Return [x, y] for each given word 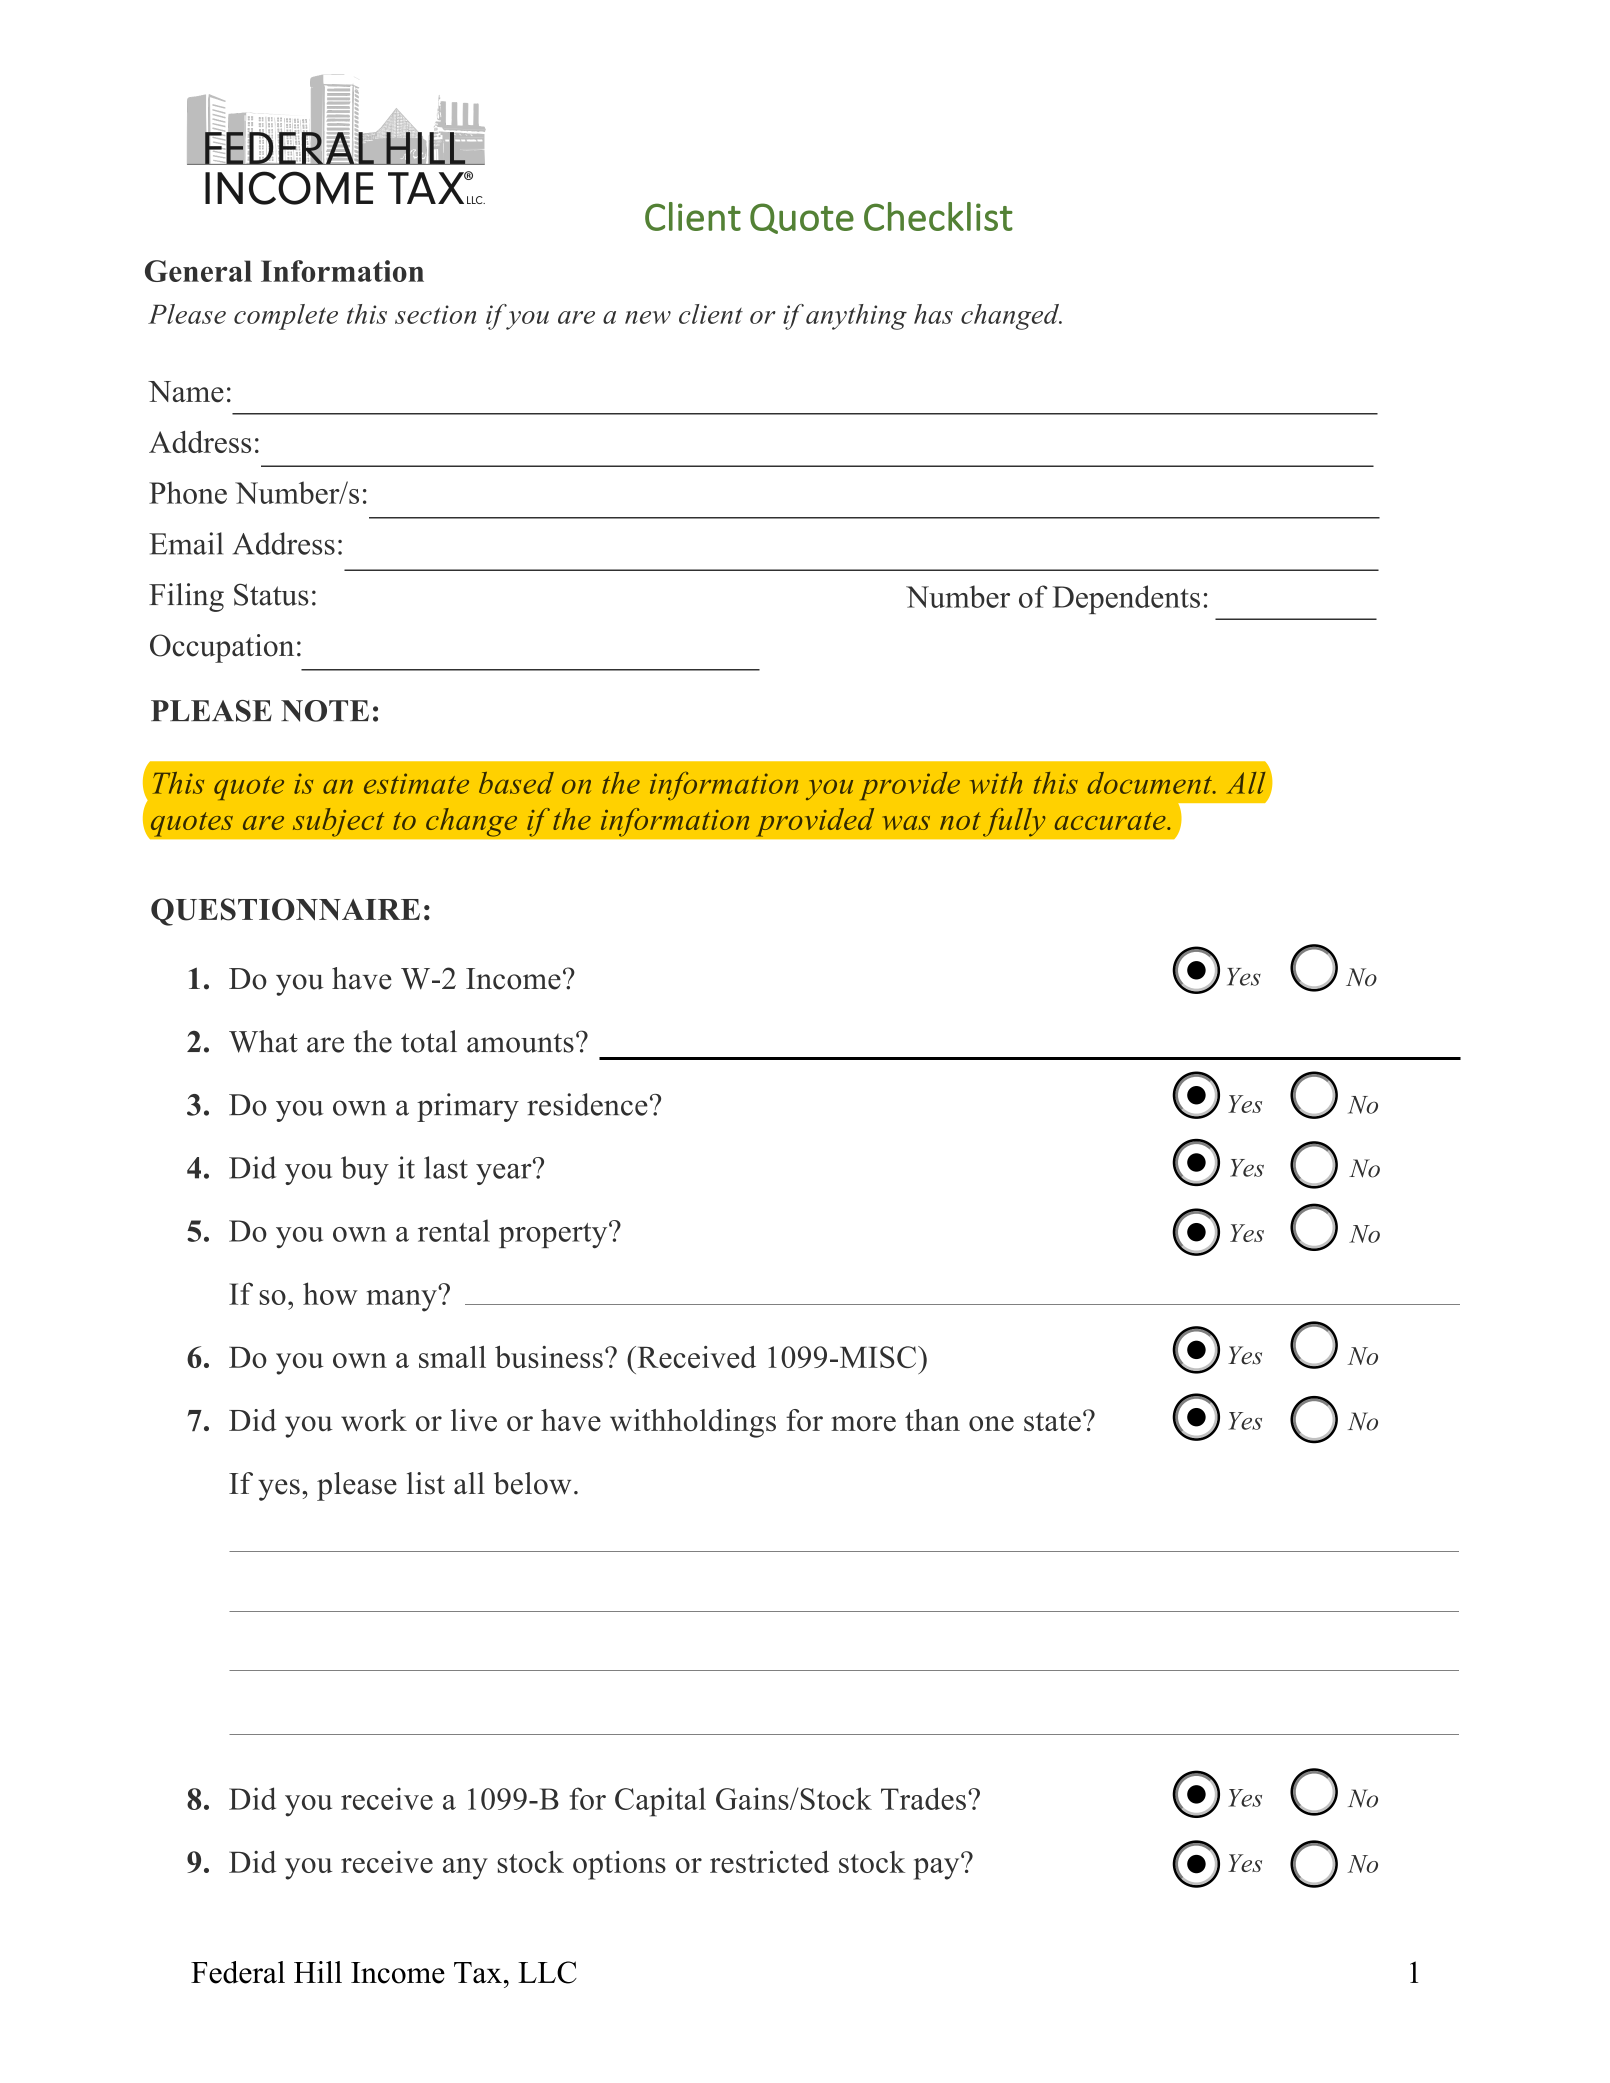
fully [1014, 822]
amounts [520, 1043]
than [932, 1420]
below [532, 1483]
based [516, 783]
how [330, 1293]
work [374, 1420]
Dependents [1126, 599]
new [648, 317]
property [554, 1235]
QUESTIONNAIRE [285, 912]
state [1052, 1421]
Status [271, 594]
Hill [318, 1972]
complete [286, 317]
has [933, 314]
